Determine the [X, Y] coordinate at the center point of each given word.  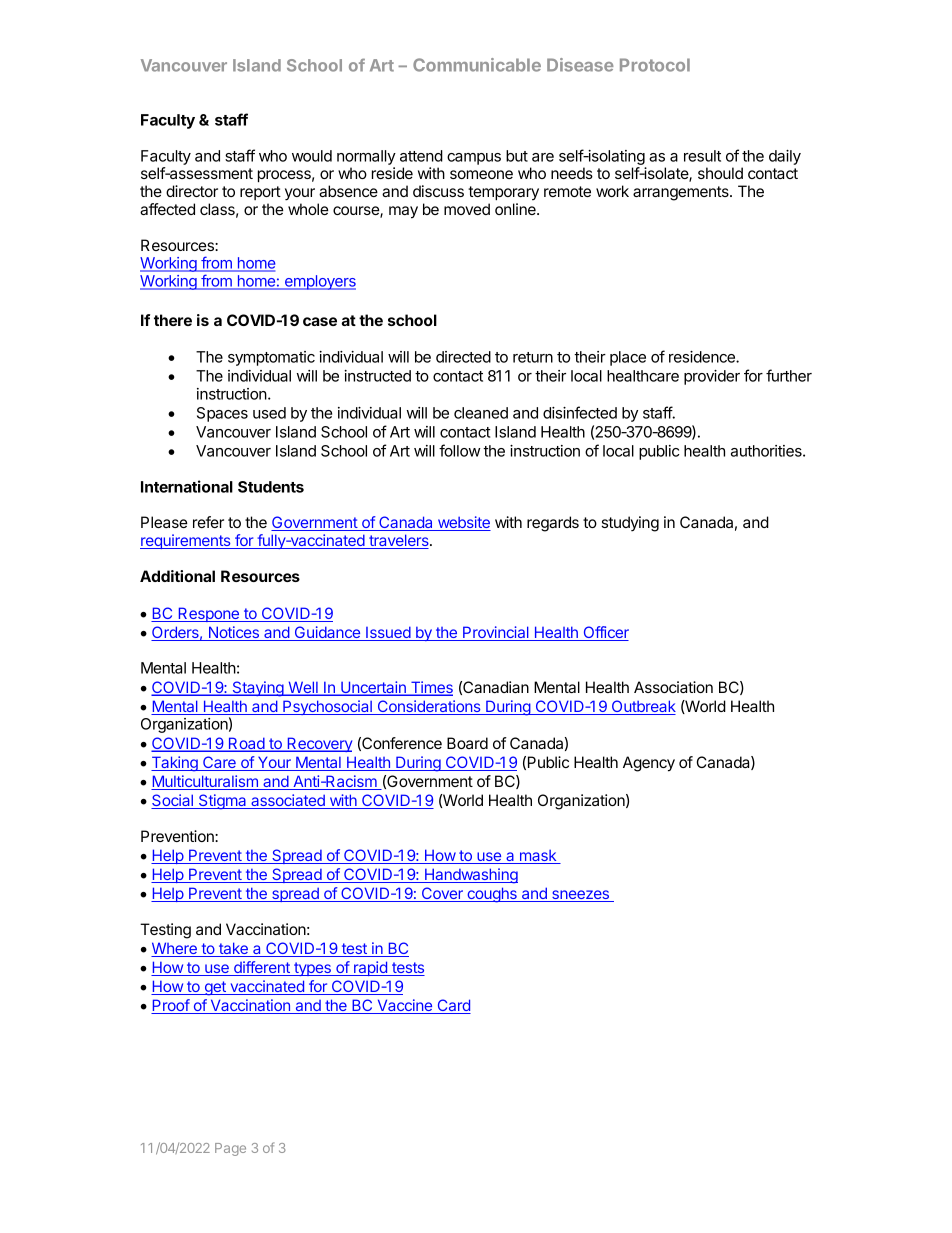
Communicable [477, 65]
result [702, 156]
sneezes [580, 896]
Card [453, 1006]
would [312, 156]
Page [230, 1149]
